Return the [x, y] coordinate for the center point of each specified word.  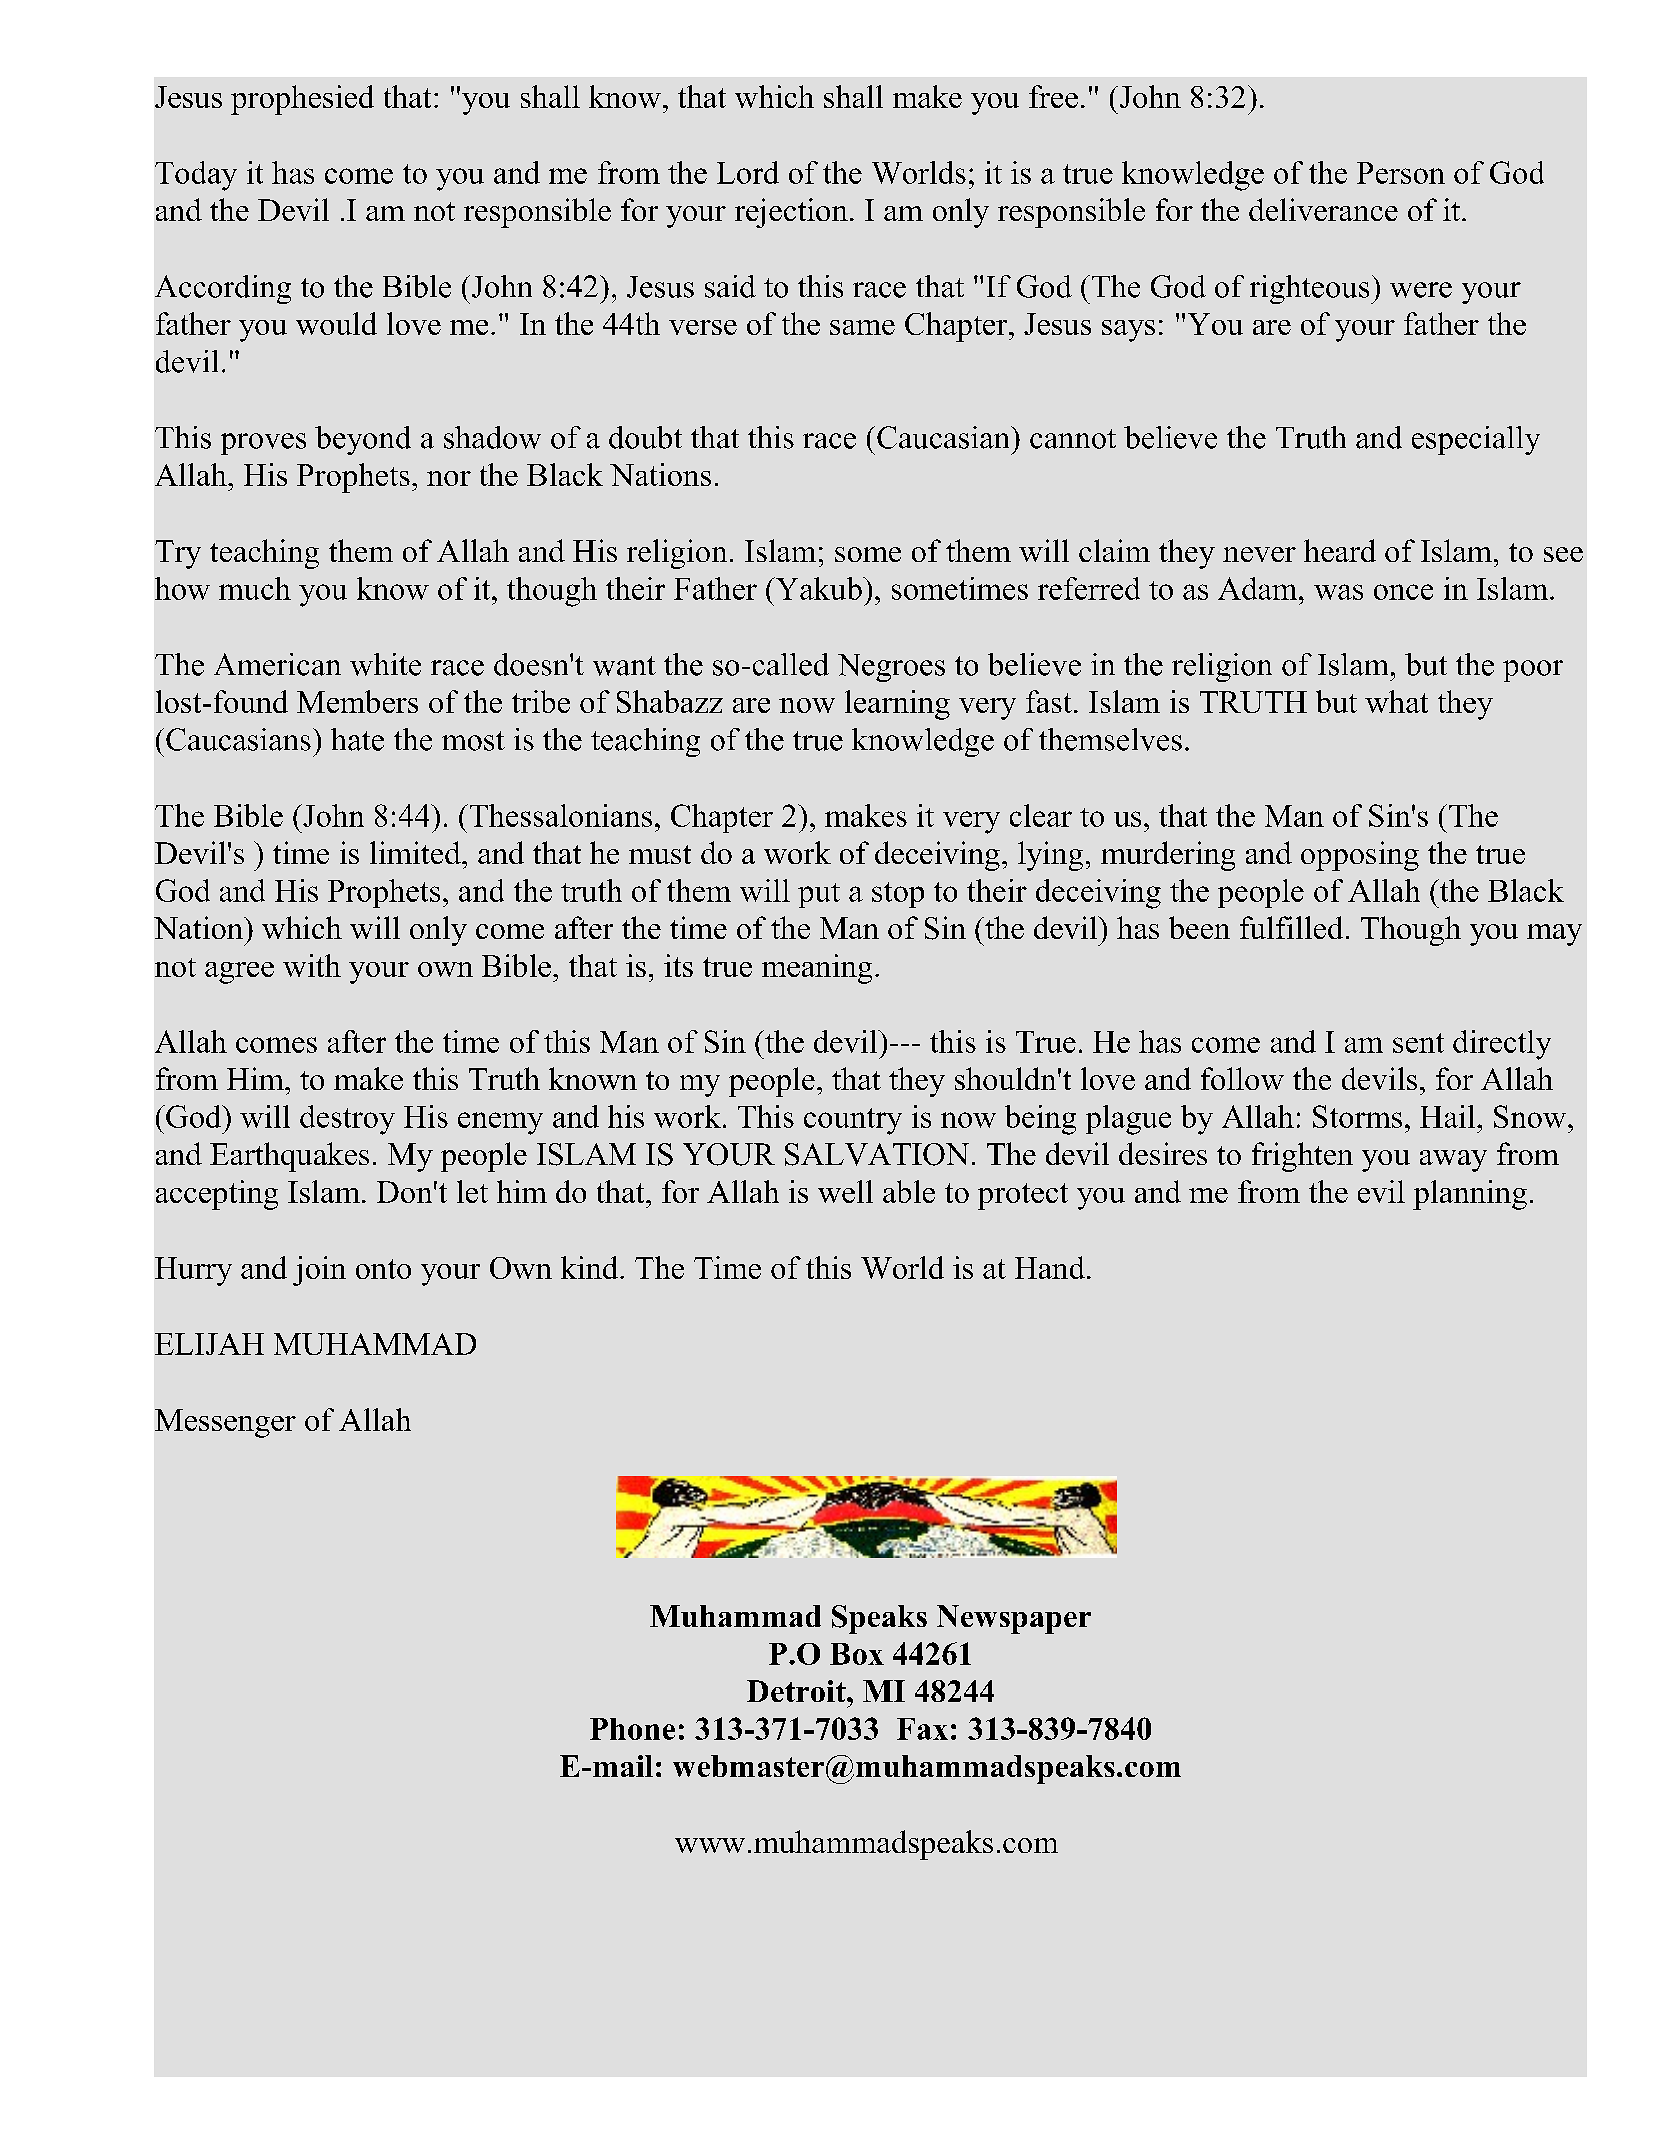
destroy [347, 1120]
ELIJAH [209, 1344]
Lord [748, 172]
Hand [1050, 1267]
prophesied [302, 100]
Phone [632, 1729]
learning [897, 705]
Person [1401, 173]
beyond [363, 440]
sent [1418, 1043]
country [853, 1121]
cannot [1073, 439]
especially [1476, 440]
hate [357, 739]
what [1396, 701]
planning [1470, 1195]
